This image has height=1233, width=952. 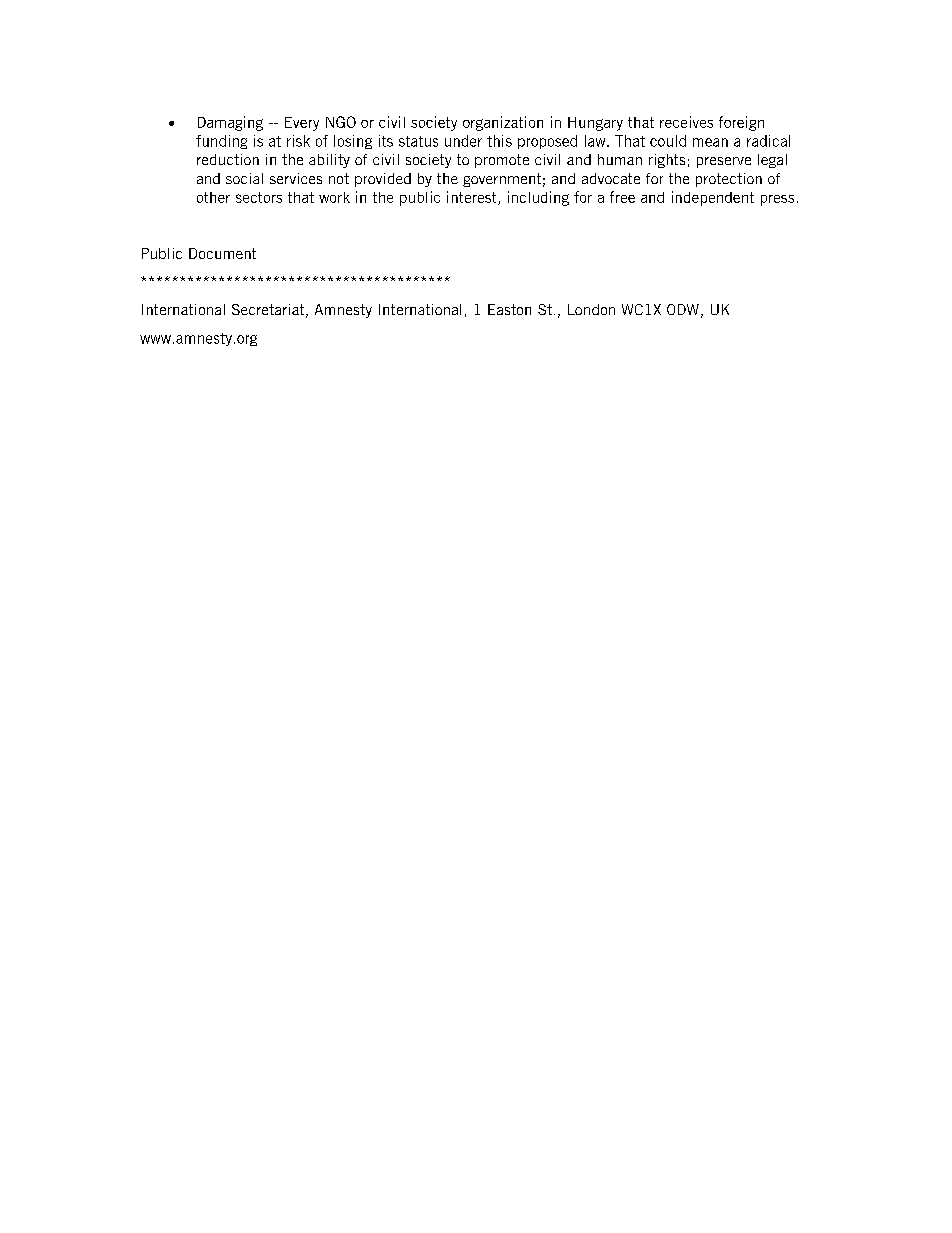 I want to click on foreign, so click(x=741, y=123).
